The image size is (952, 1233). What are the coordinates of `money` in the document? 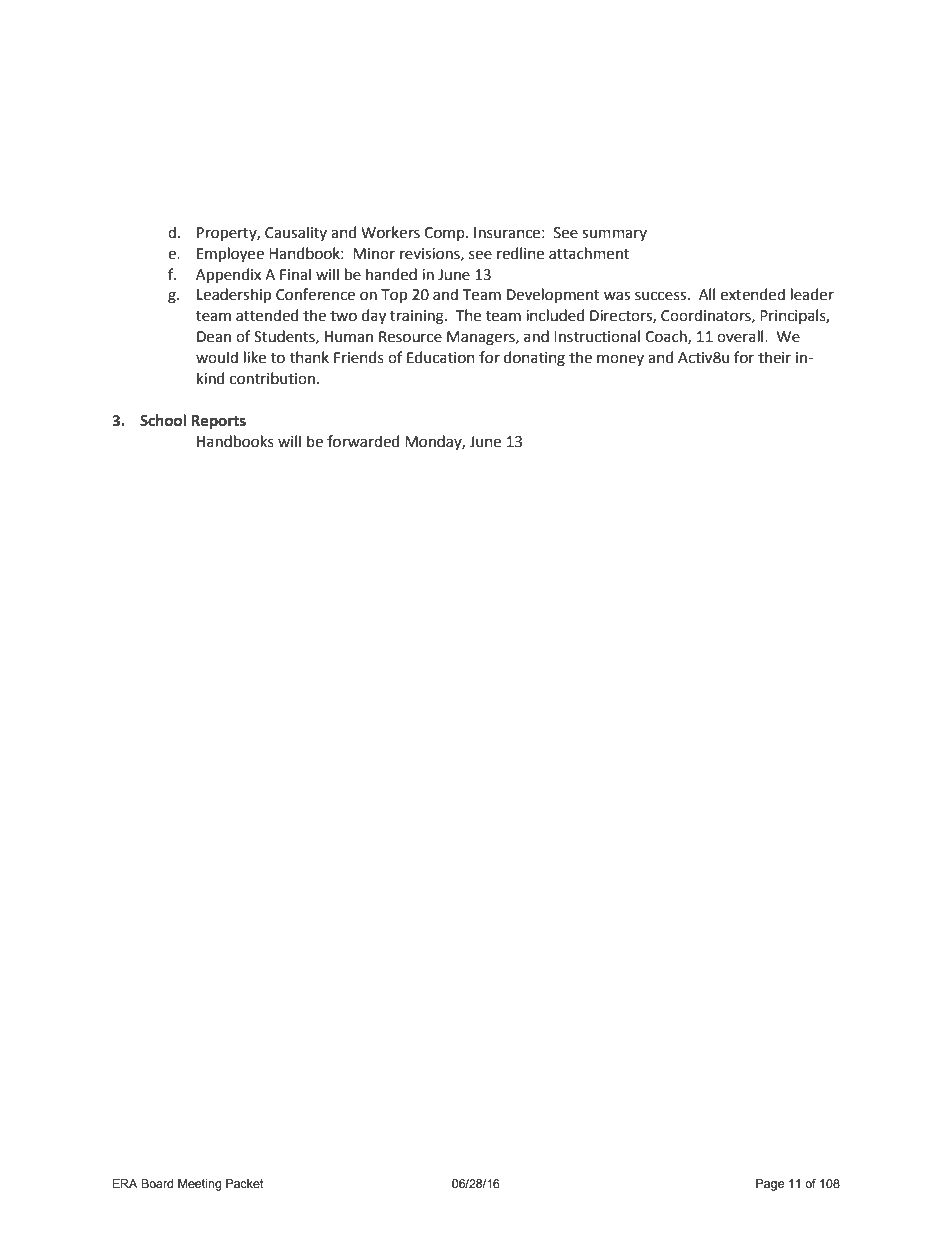 It's located at (620, 360).
